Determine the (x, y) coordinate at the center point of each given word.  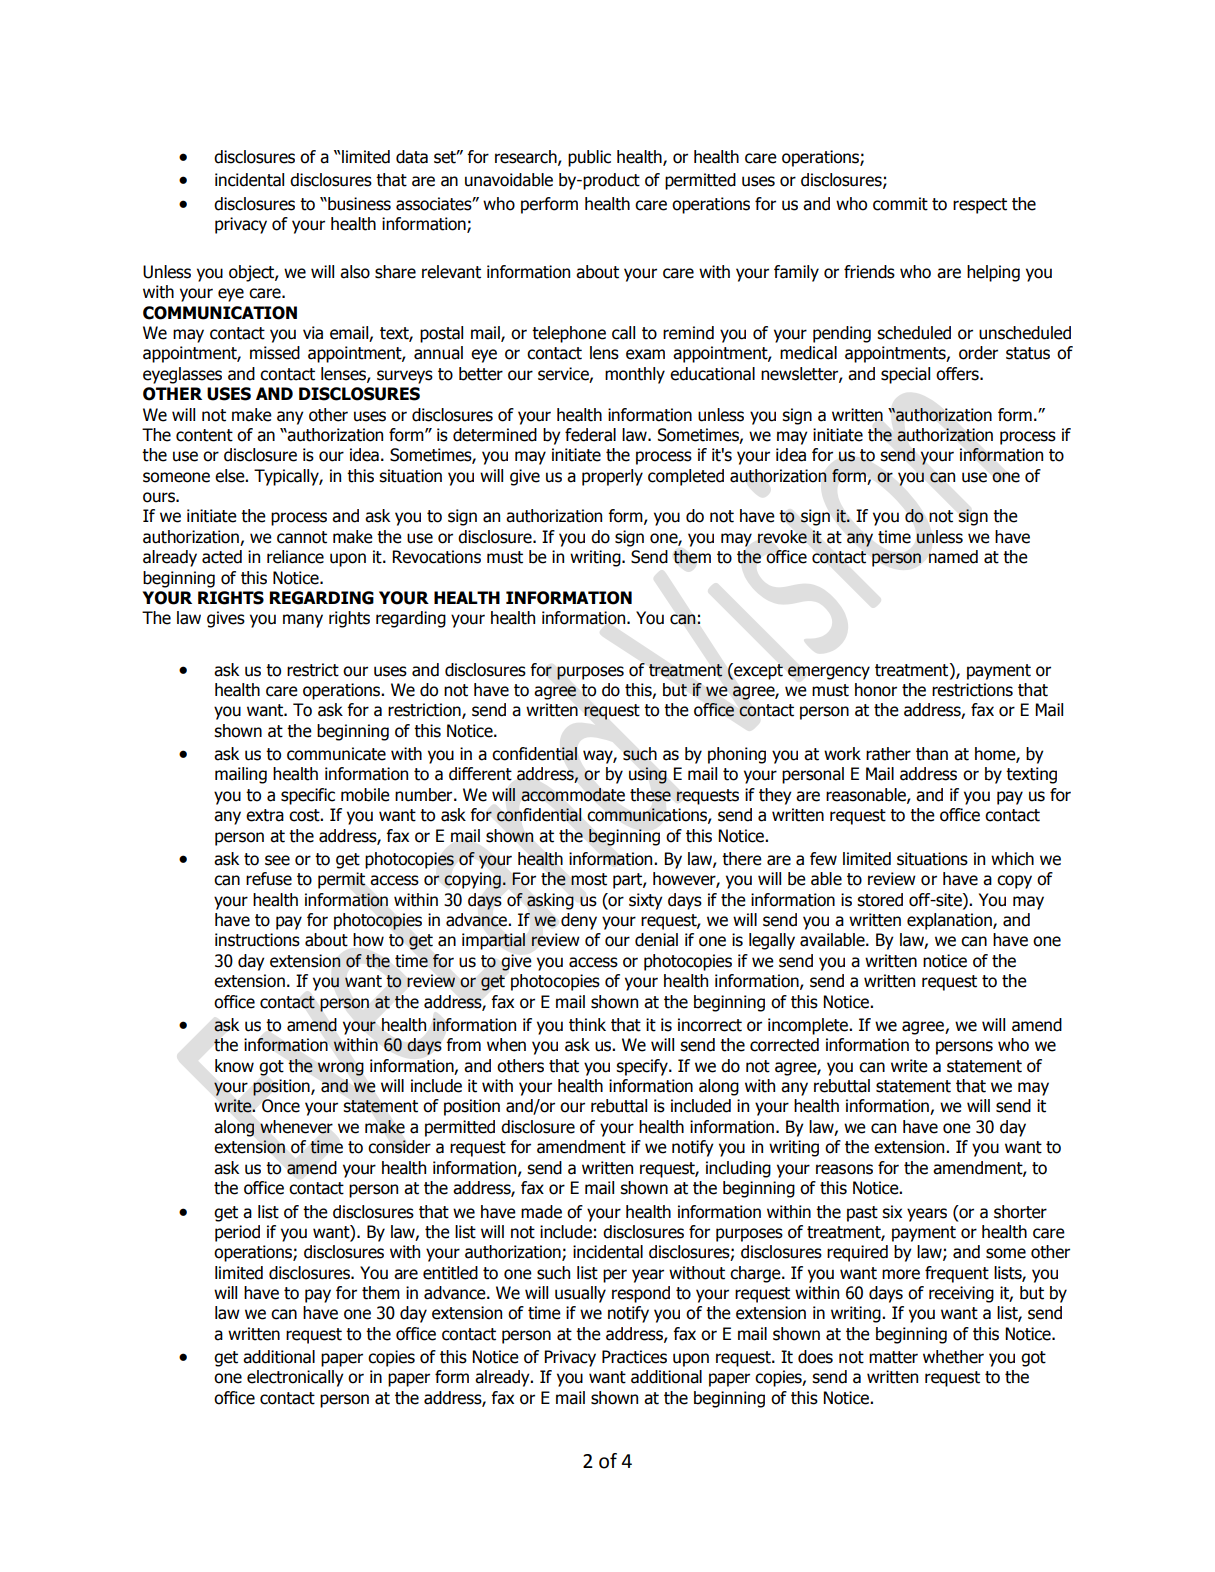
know (234, 1066)
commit (900, 204)
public (589, 158)
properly (612, 477)
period (237, 1233)
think (587, 1025)
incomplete (809, 1026)
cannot (302, 537)
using (648, 775)
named (953, 557)
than (932, 754)
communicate (336, 754)
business (358, 204)
